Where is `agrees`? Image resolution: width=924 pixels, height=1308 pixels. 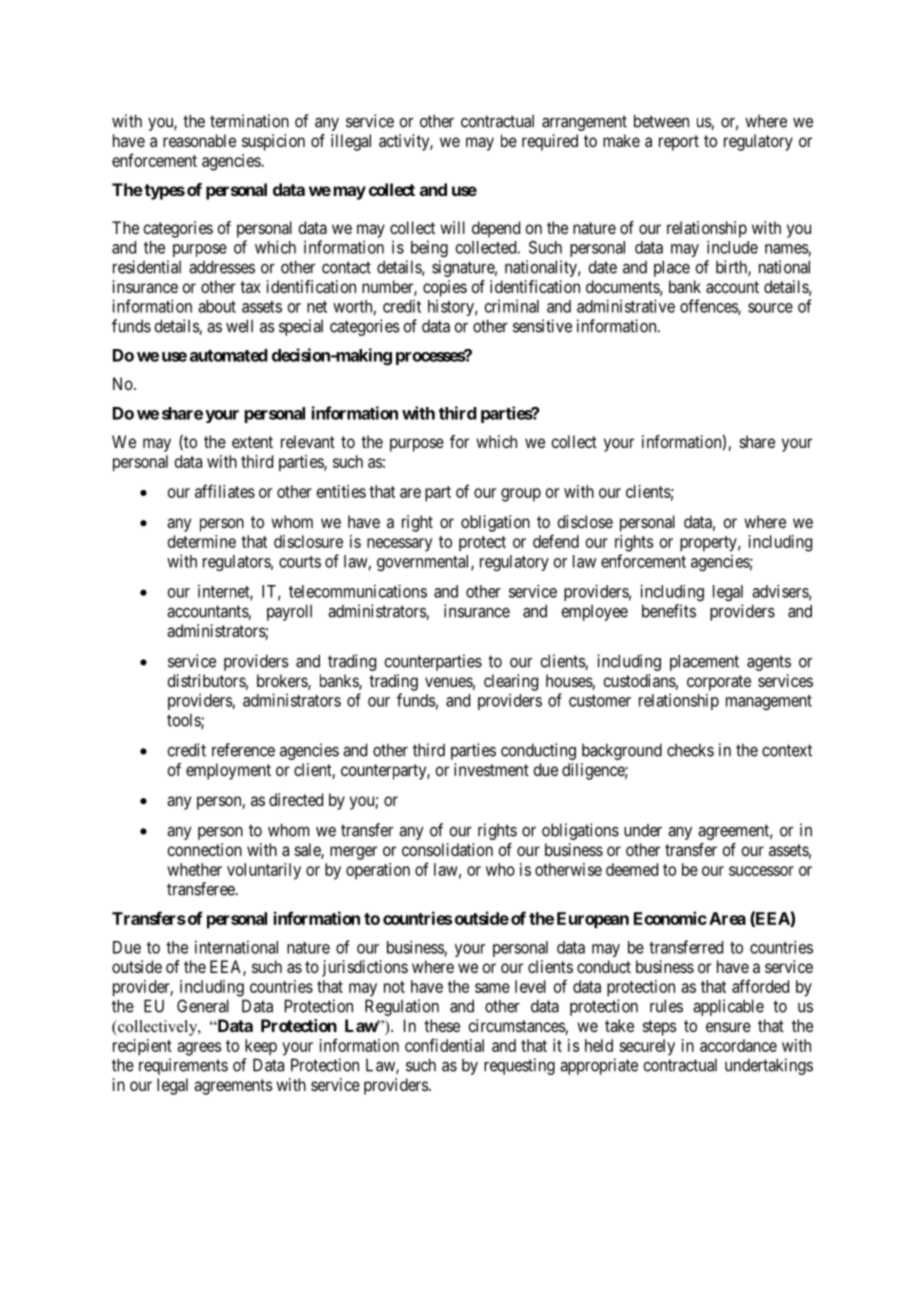
agrees is located at coordinates (199, 1049).
